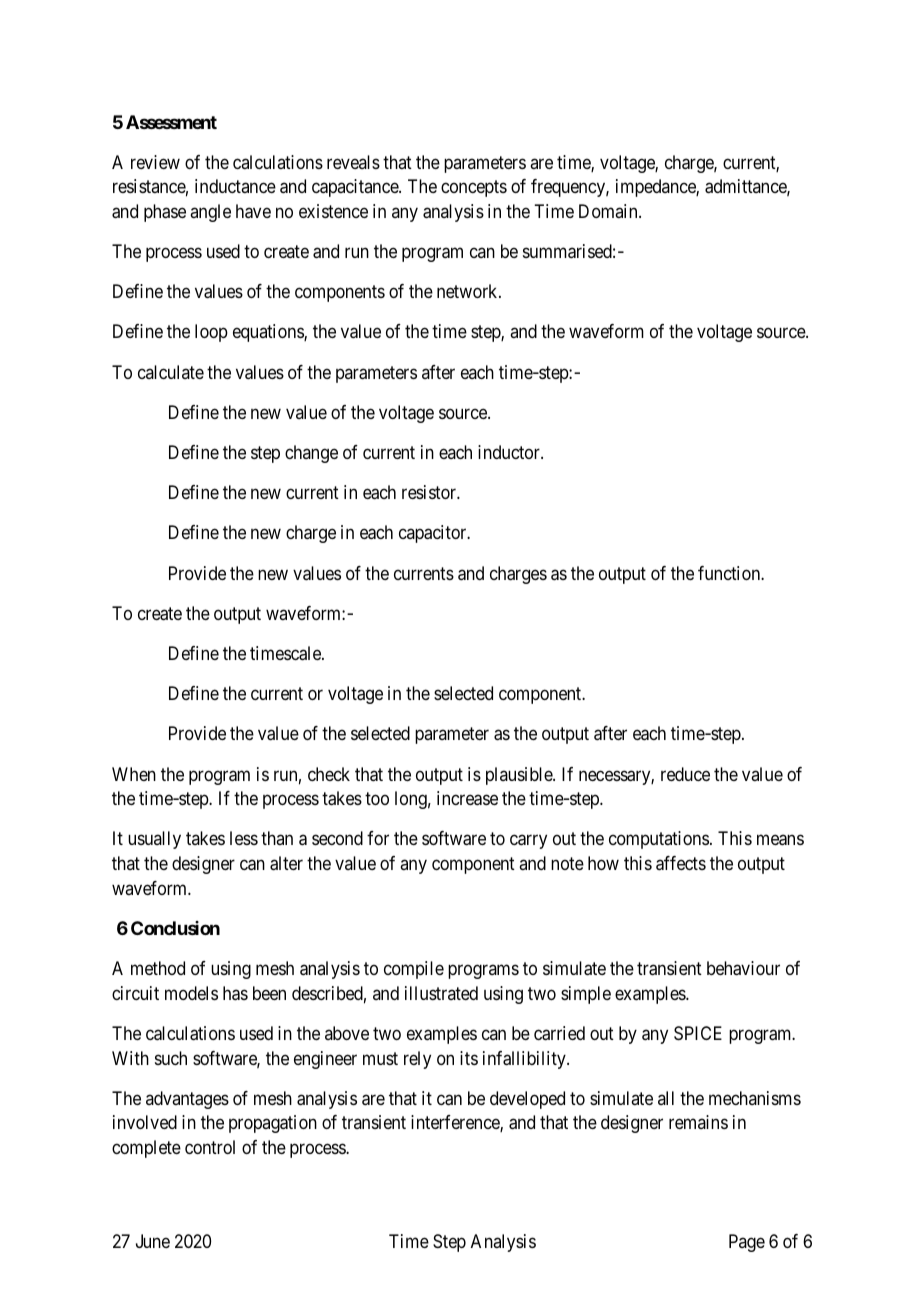 The image size is (924, 1308). Describe the element at coordinates (134, 774) in the screenshot. I see `When` at that location.
